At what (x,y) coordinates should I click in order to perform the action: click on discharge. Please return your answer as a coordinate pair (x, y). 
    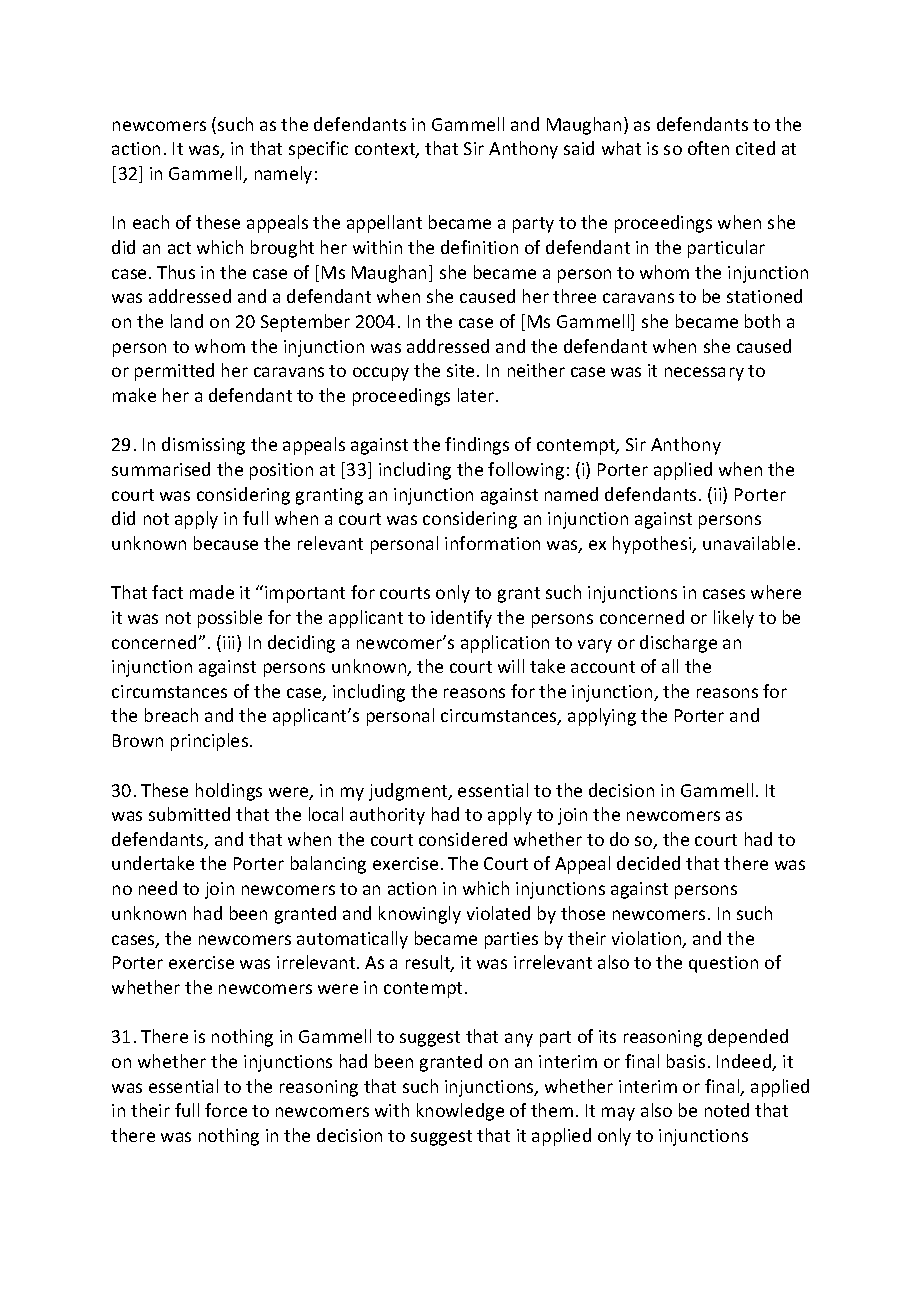
    Looking at the image, I should click on (678, 644).
